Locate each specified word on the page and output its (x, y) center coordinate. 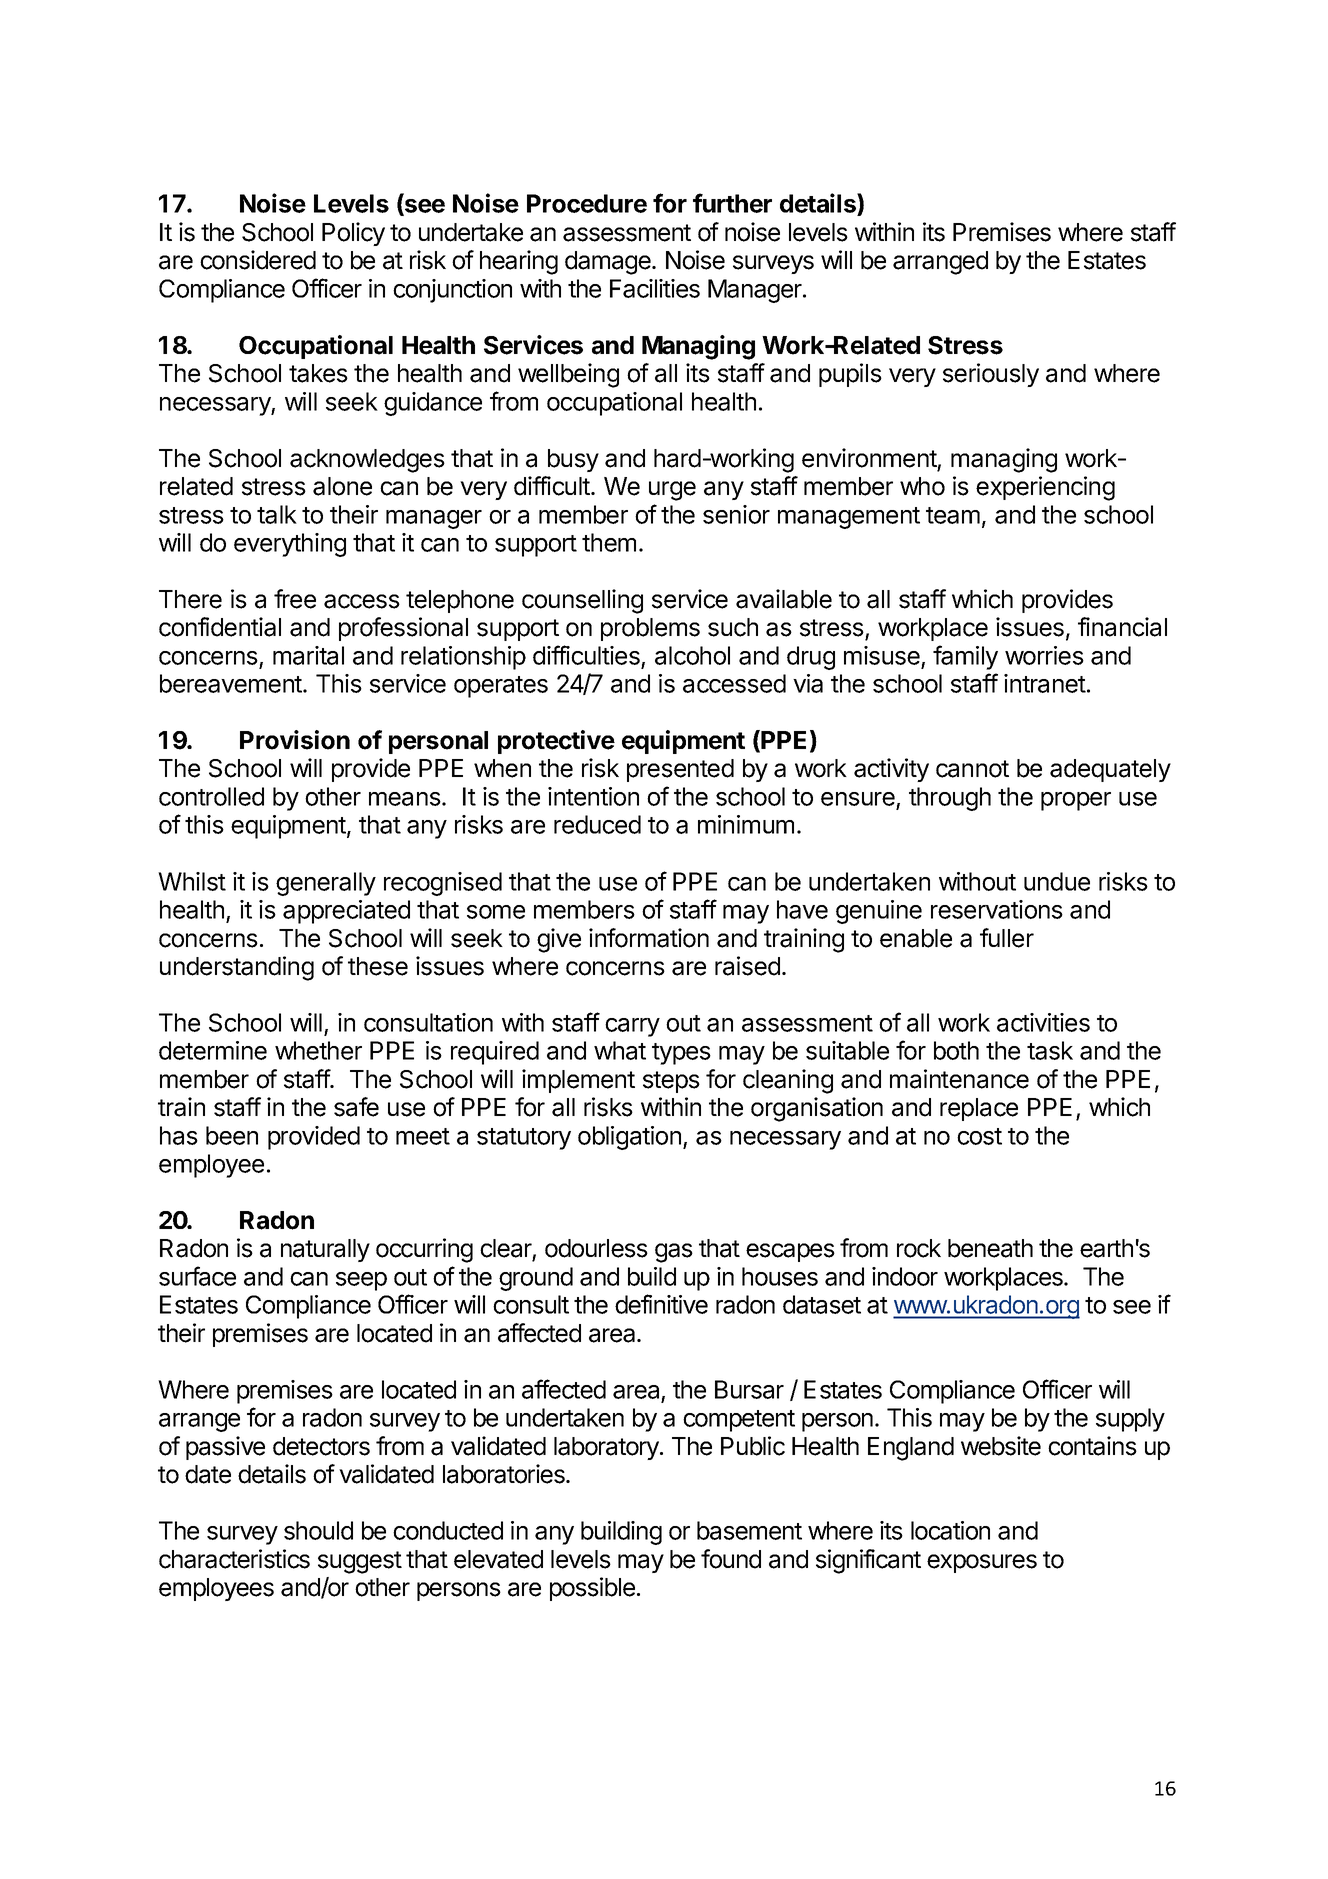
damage (609, 263)
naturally (325, 1250)
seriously (991, 375)
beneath (990, 1248)
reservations (997, 909)
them (609, 542)
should (318, 1530)
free (295, 599)
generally (326, 884)
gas (674, 1253)
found (731, 1559)
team (953, 515)
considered (258, 260)
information (649, 938)
